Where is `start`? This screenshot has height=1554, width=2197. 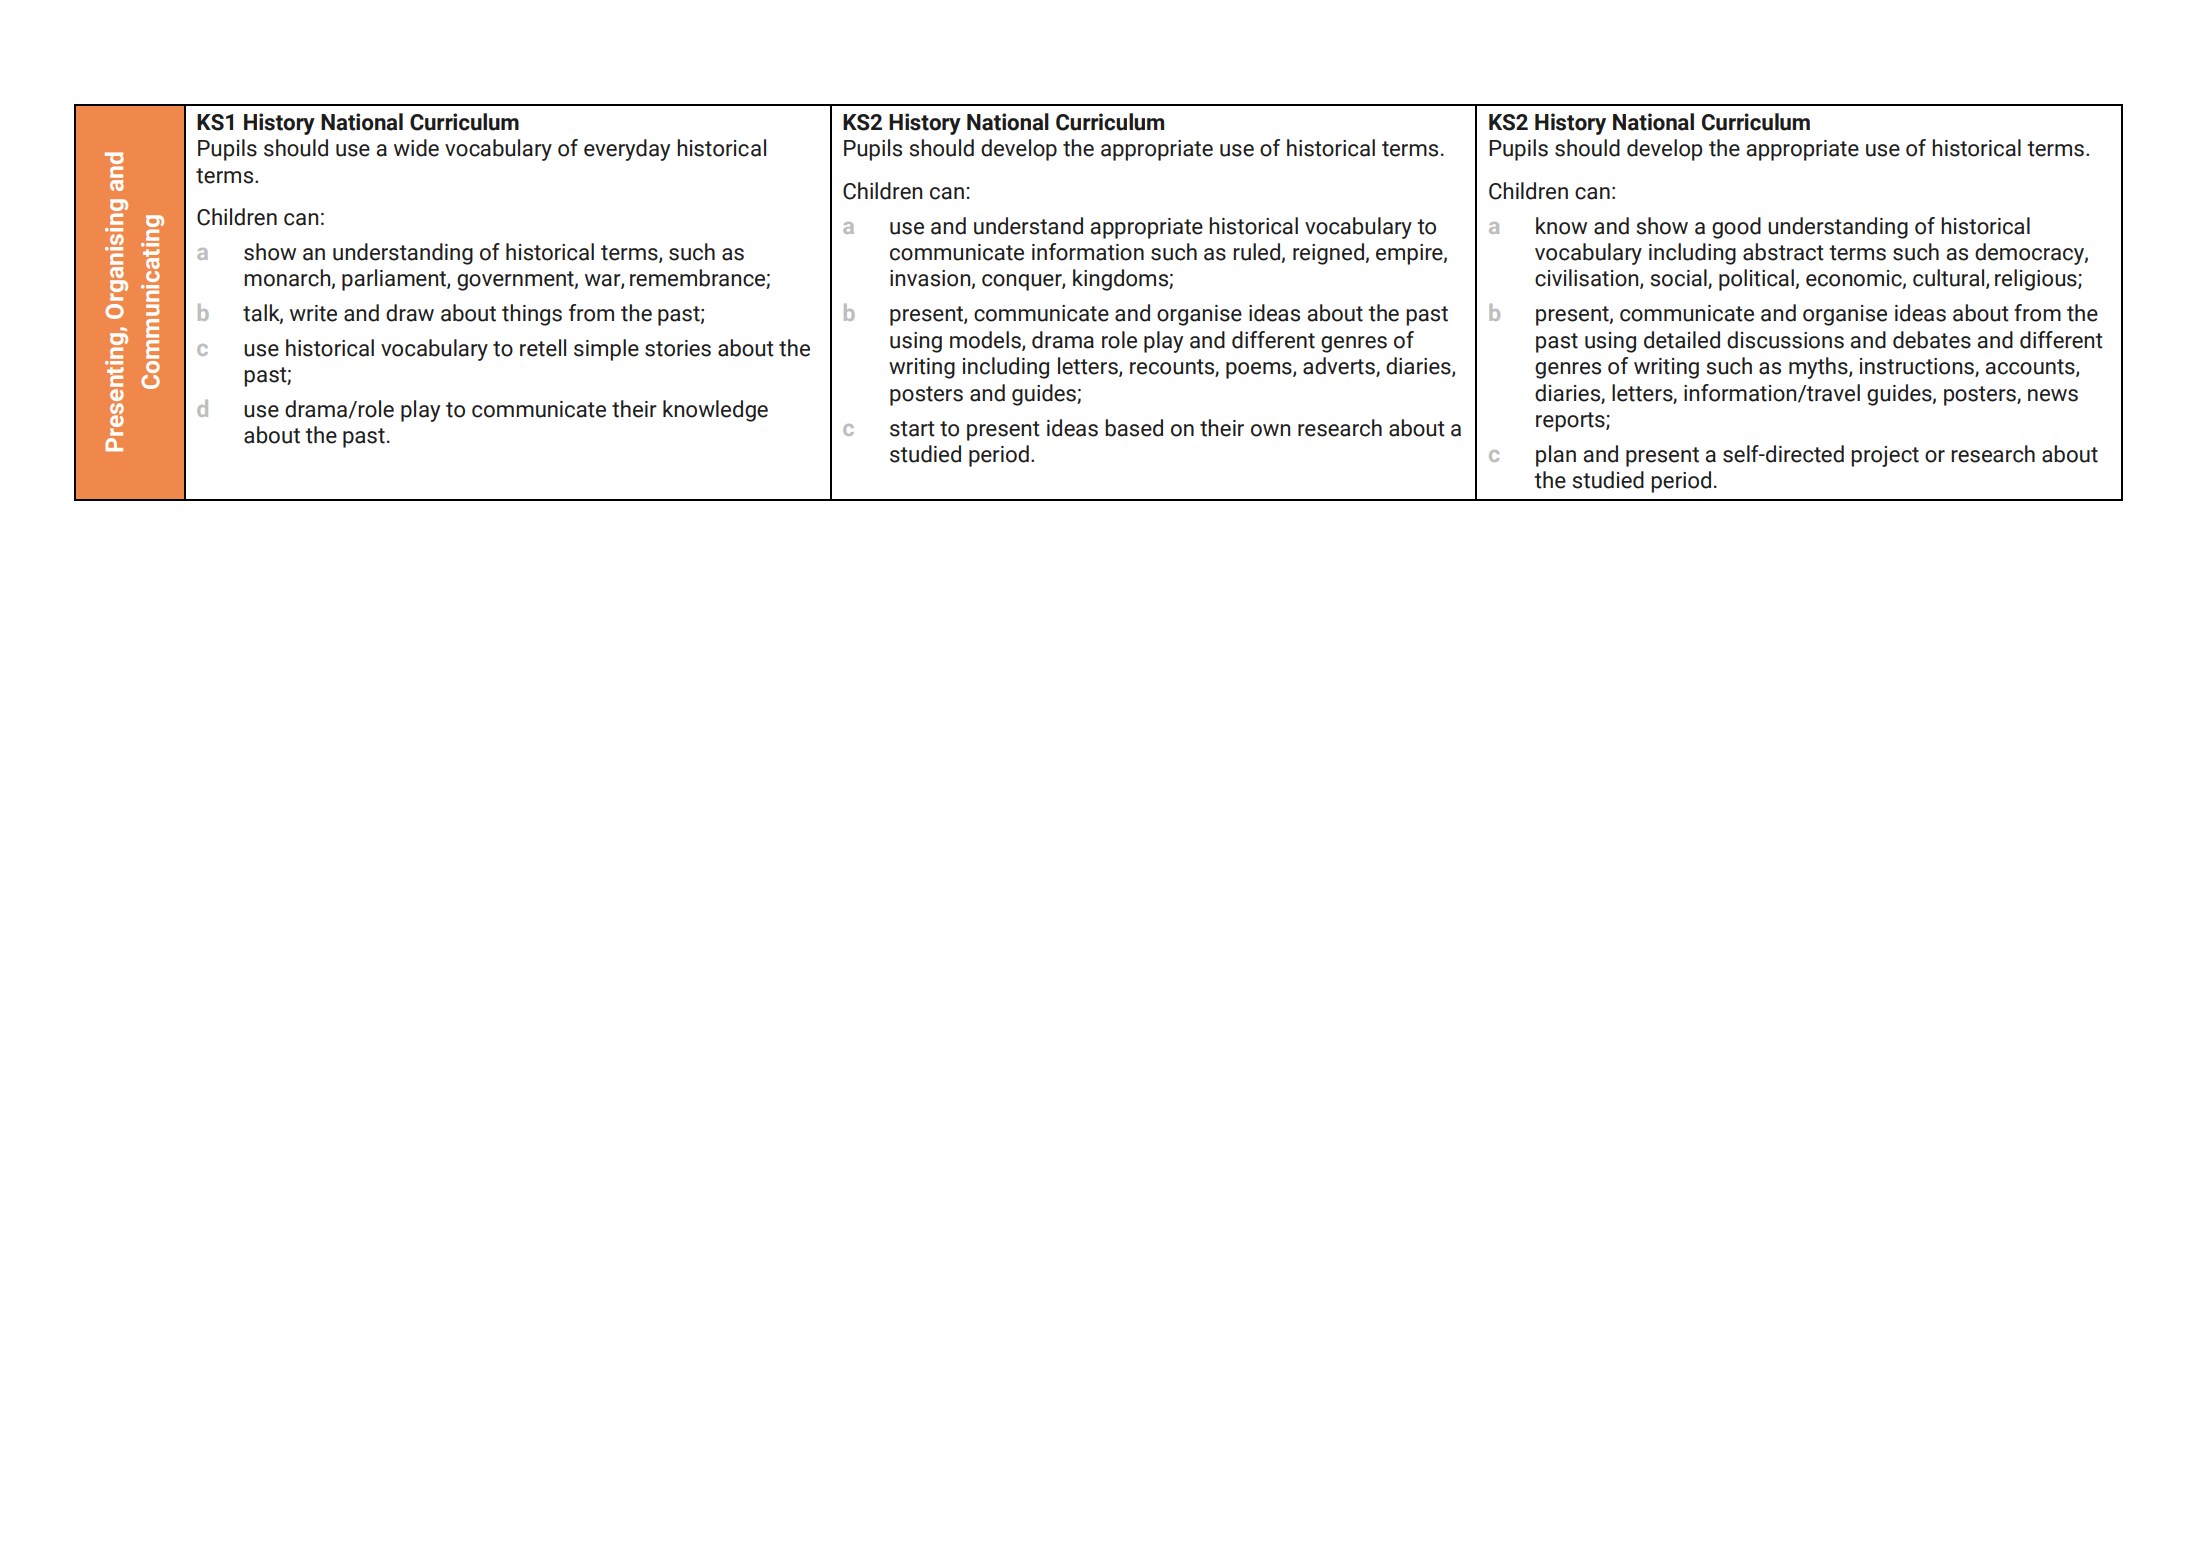 start is located at coordinates (912, 429).
